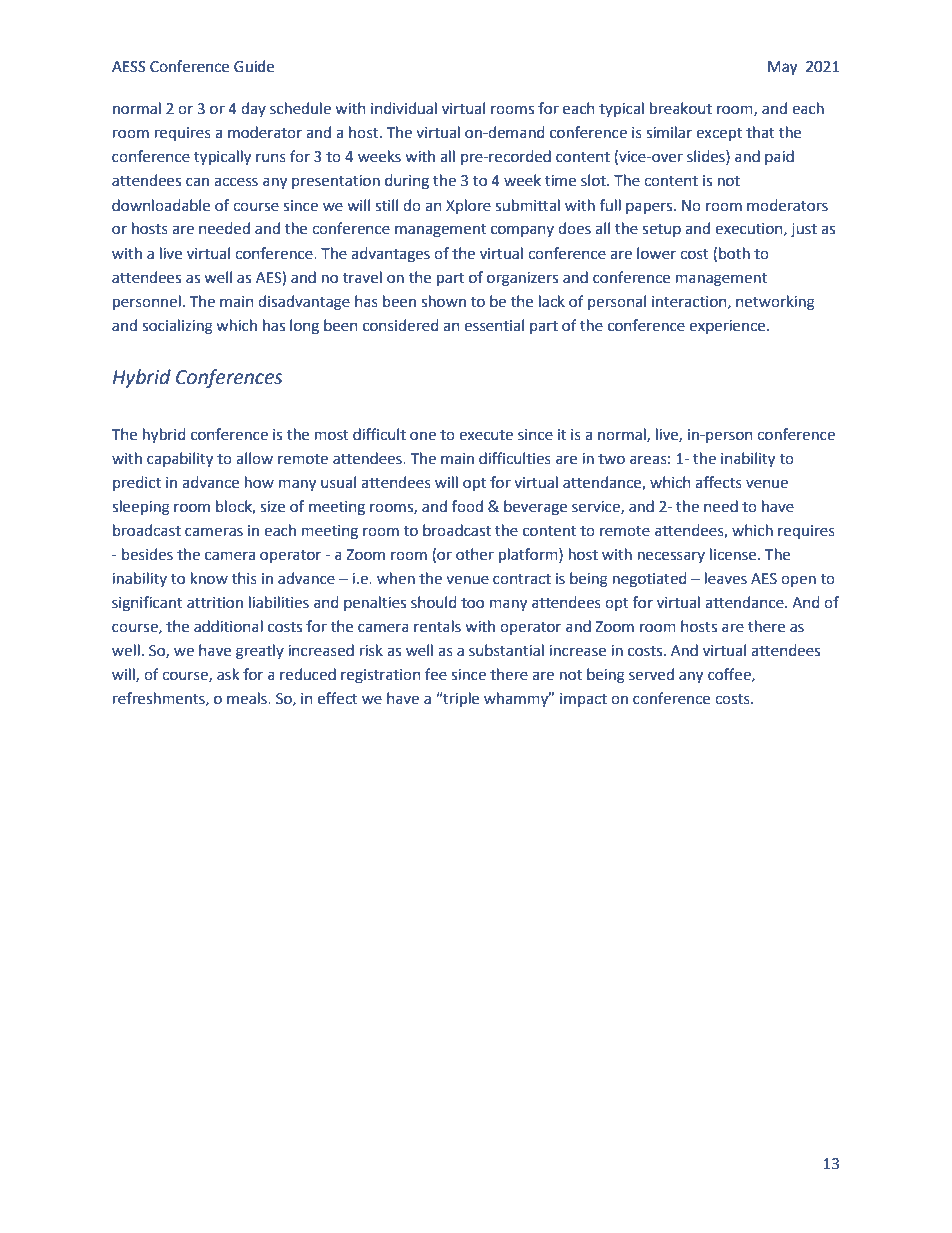  What do you see at coordinates (254, 66) in the page?
I see `Guide` at bounding box center [254, 66].
